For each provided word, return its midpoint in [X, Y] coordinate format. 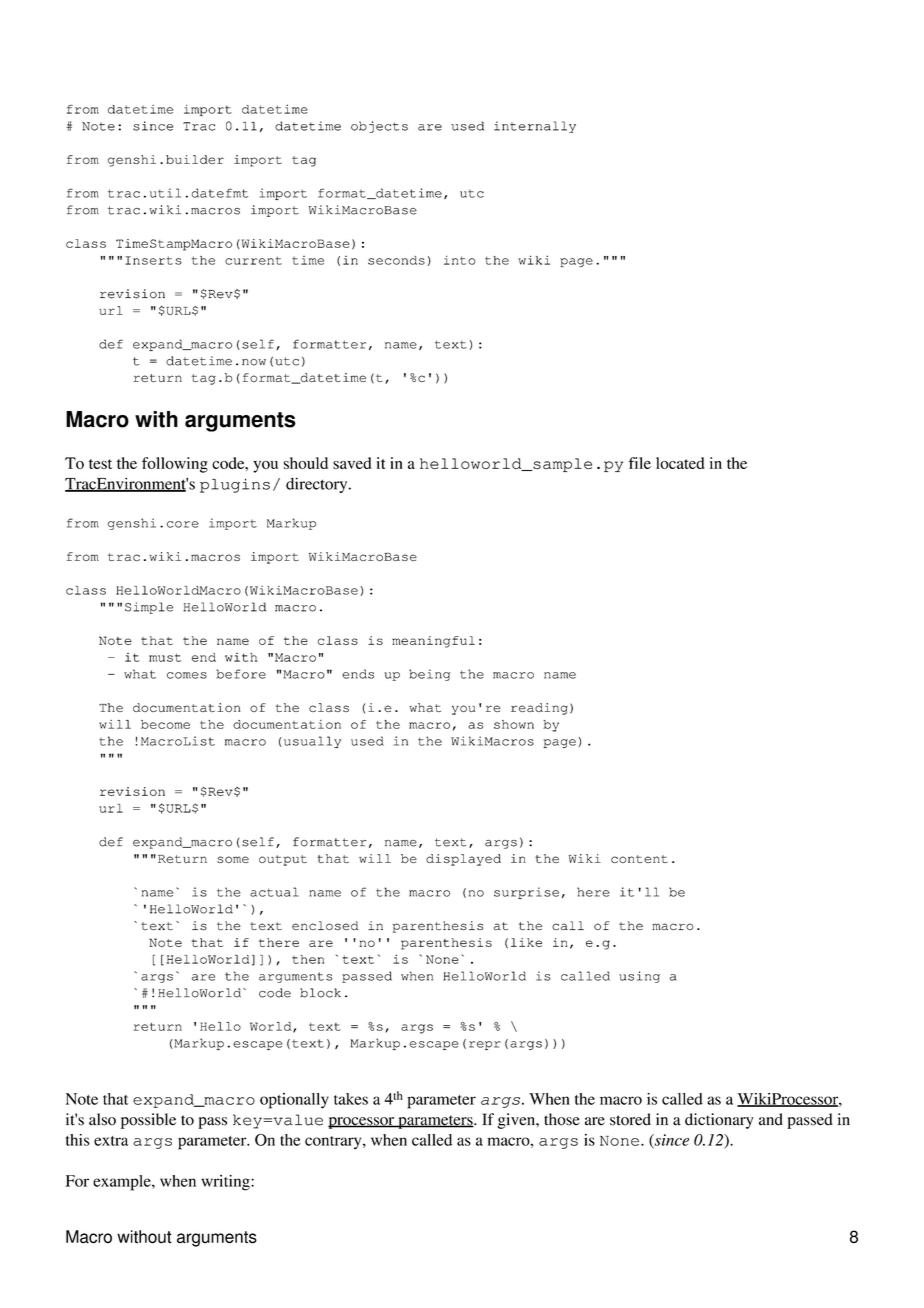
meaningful [433, 642]
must [165, 657]
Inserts [153, 260]
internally [535, 127]
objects [379, 127]
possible [148, 1121]
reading [539, 709]
